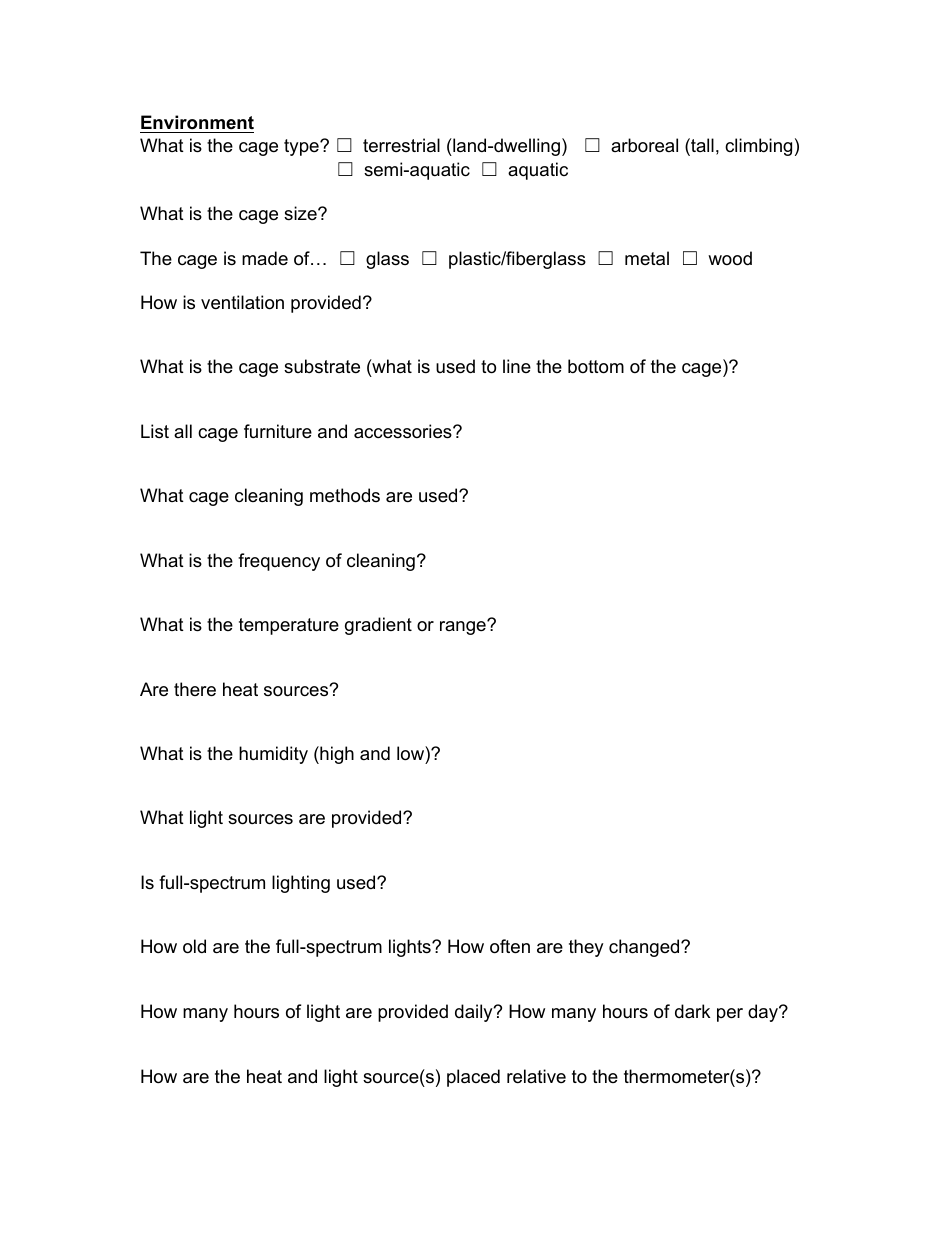 Image resolution: width=952 pixels, height=1233 pixels. I want to click on humidity, so click(273, 755).
